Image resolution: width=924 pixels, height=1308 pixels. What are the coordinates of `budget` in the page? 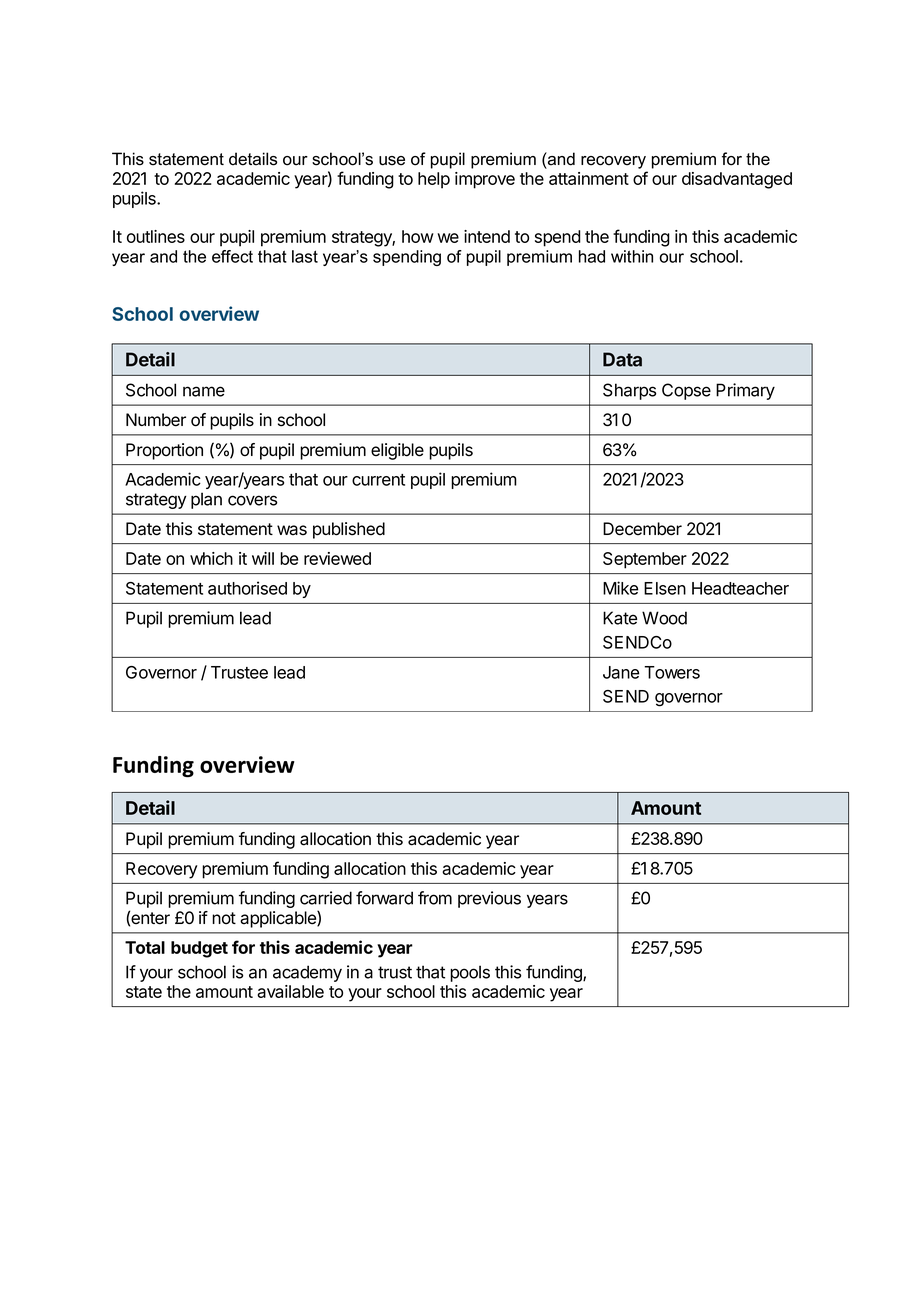 It's located at (199, 949).
